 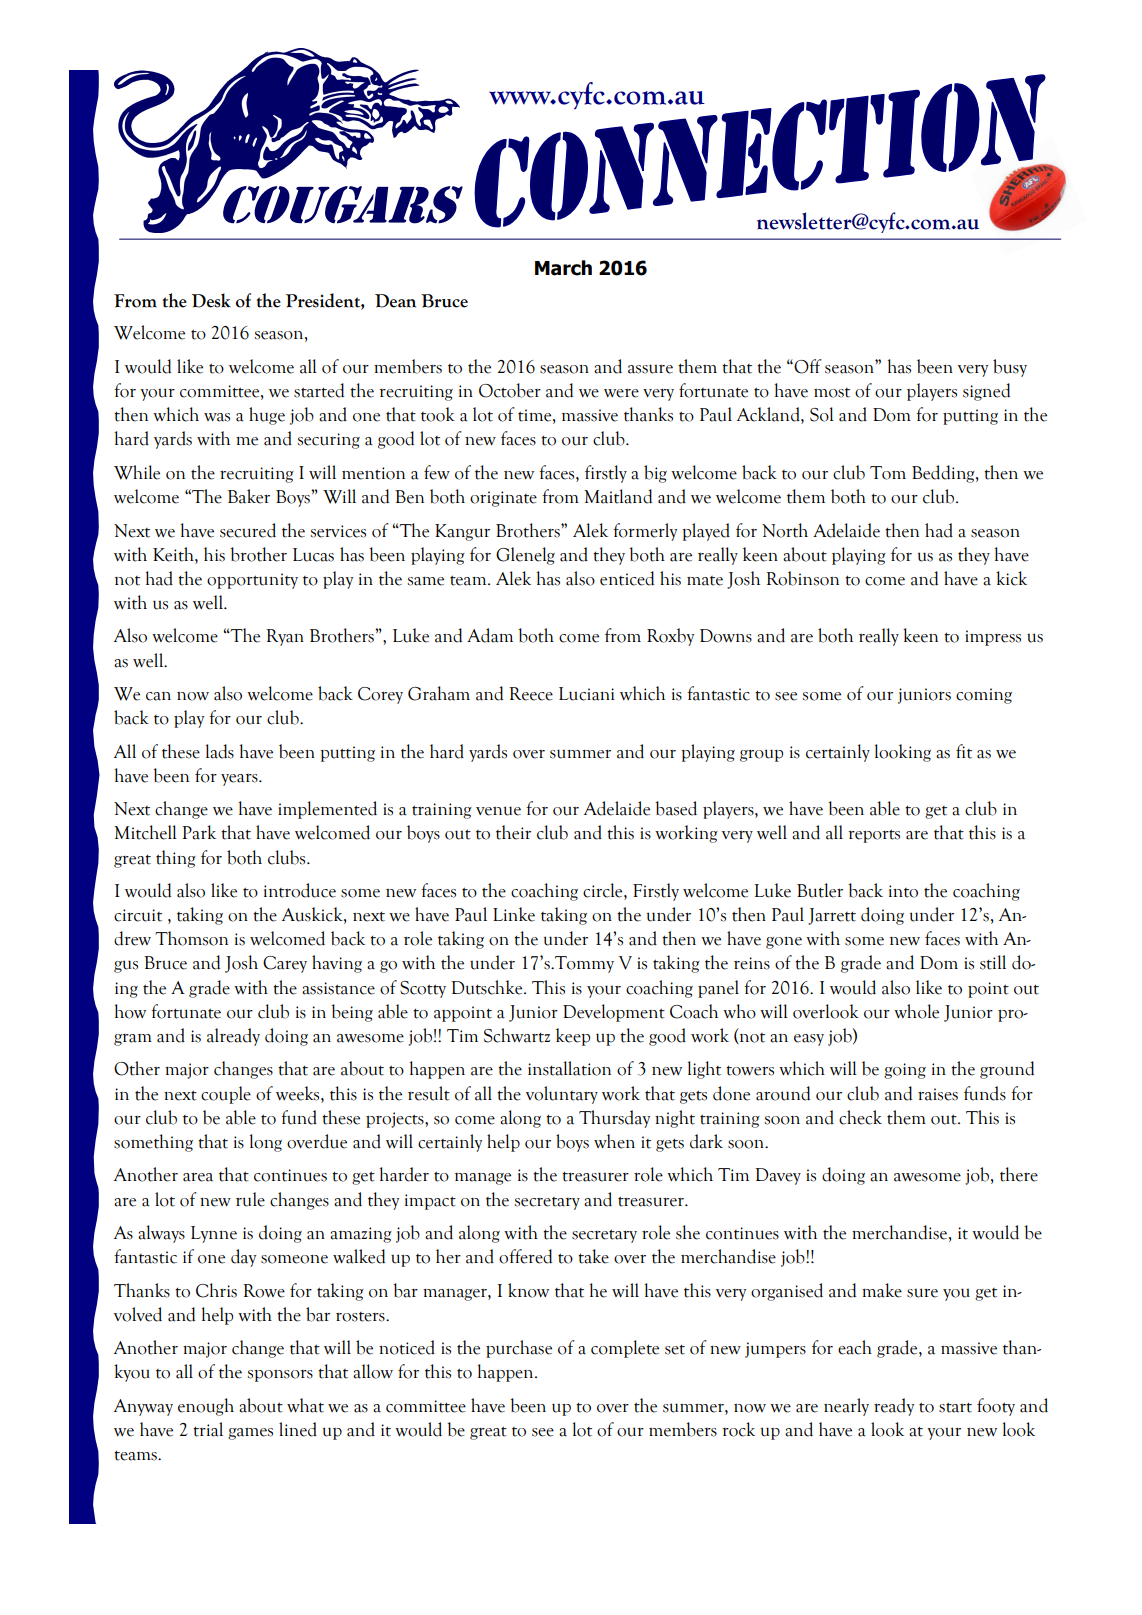 I want to click on Desk, so click(x=211, y=300).
